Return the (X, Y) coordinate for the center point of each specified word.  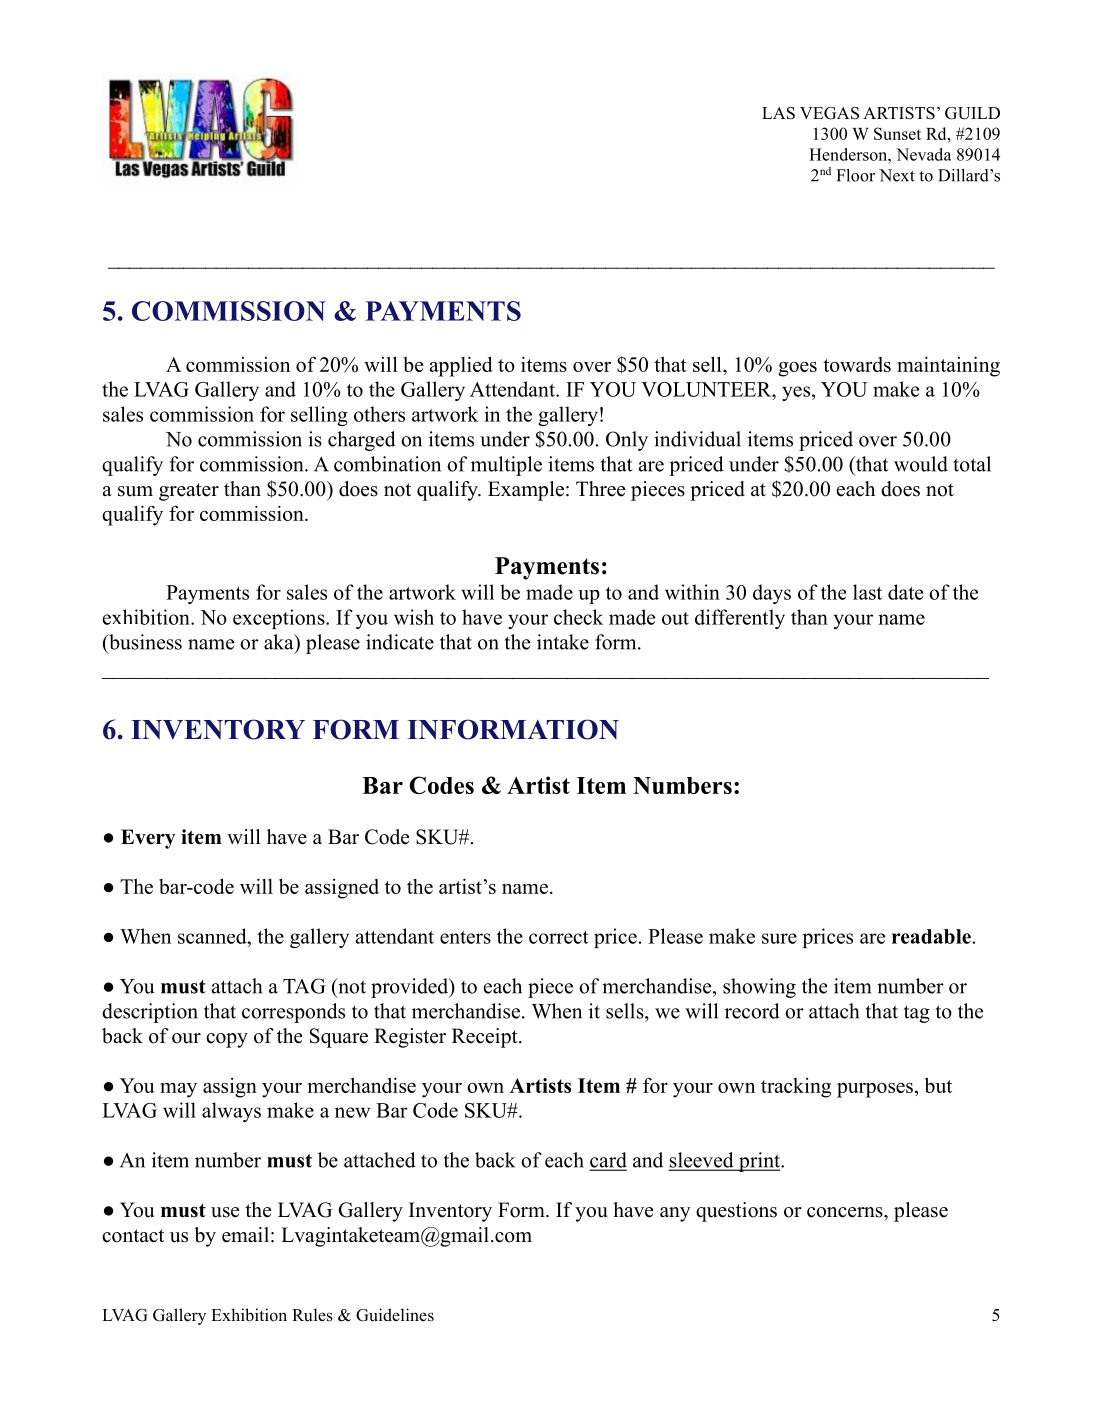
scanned (213, 936)
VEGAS (829, 113)
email (245, 1235)
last (867, 592)
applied (461, 366)
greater (189, 492)
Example (526, 491)
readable (931, 936)
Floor (855, 175)
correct (558, 937)
